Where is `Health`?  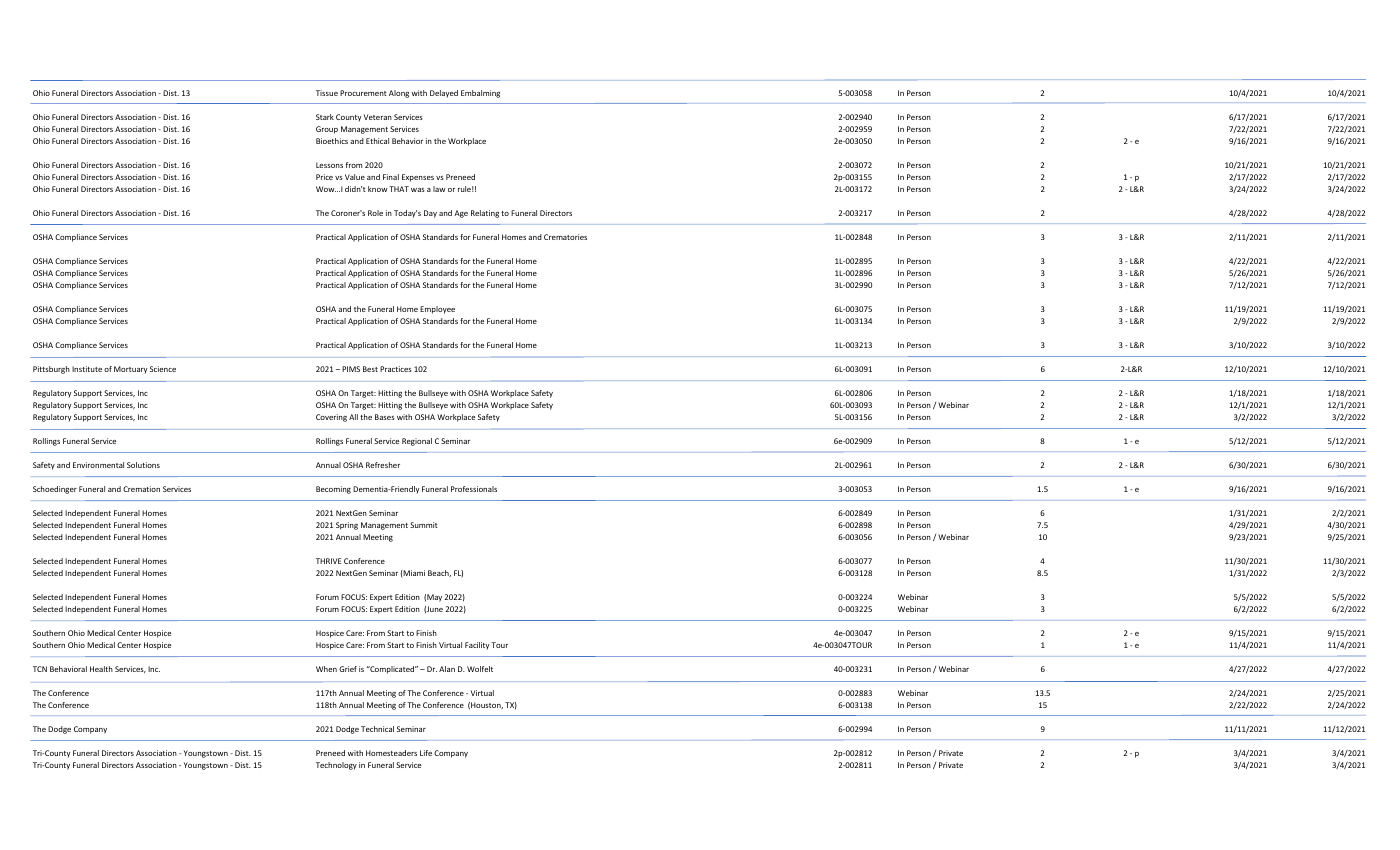
Health is located at coordinates (101, 669).
